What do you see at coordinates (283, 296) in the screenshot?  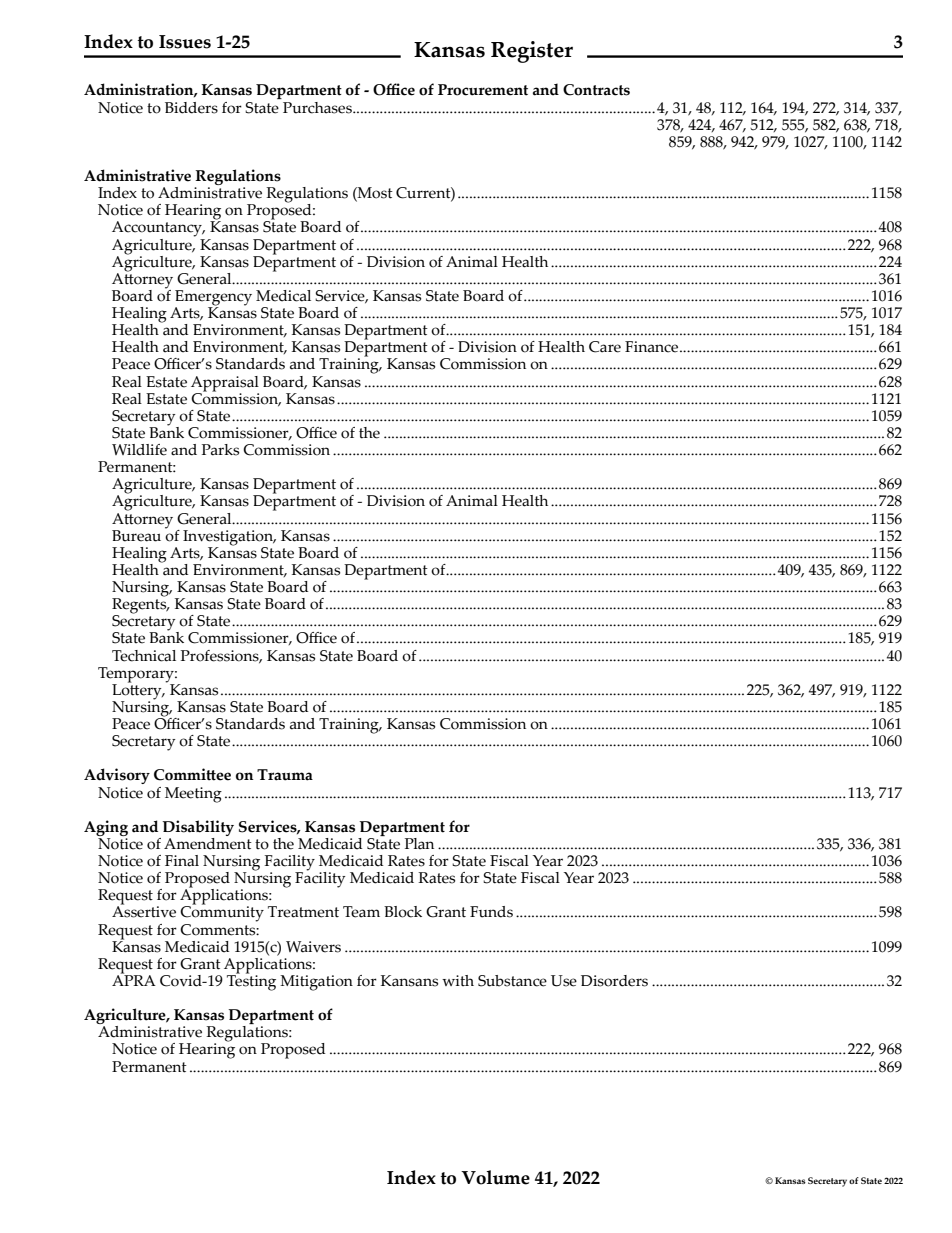 I see `Medical` at bounding box center [283, 296].
